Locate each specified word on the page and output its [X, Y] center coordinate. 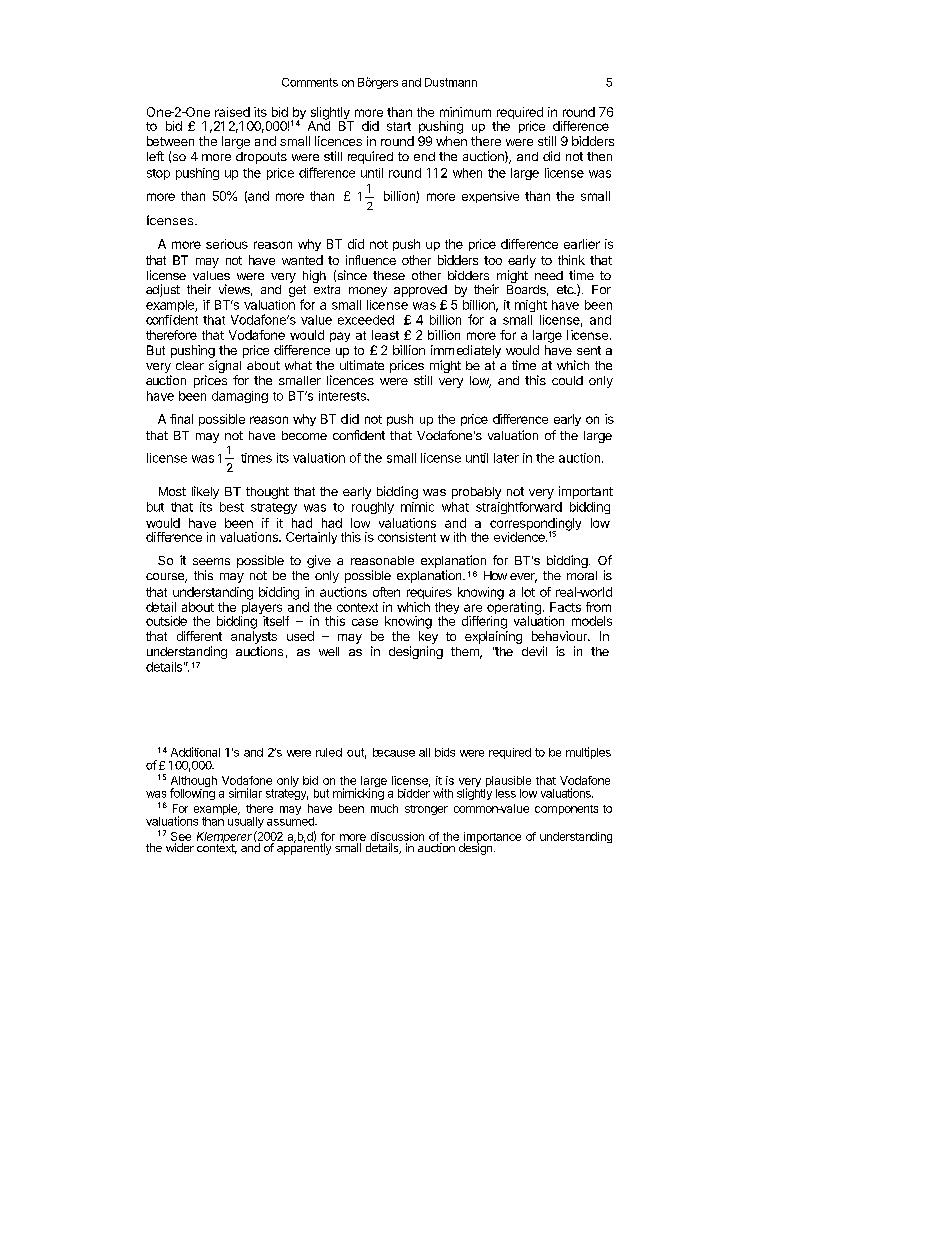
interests [343, 396]
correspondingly [535, 525]
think [571, 260]
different [199, 636]
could [567, 380]
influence [371, 260]
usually [246, 821]
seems [211, 561]
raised [232, 112]
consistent [407, 537]
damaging [240, 397]
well [329, 651]
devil [534, 651]
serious [227, 244]
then [599, 156]
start [399, 126]
